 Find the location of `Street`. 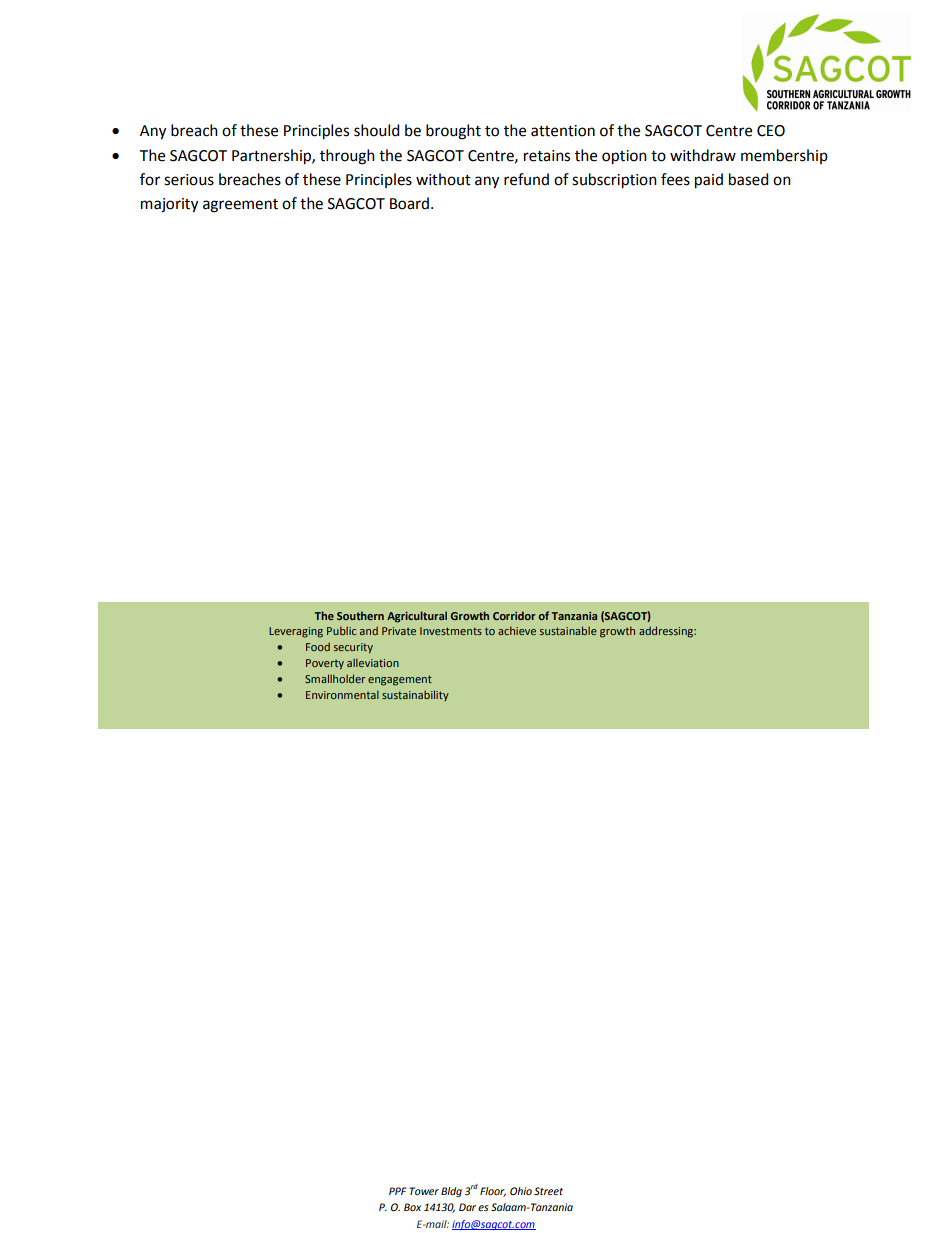

Street is located at coordinates (548, 1191).
